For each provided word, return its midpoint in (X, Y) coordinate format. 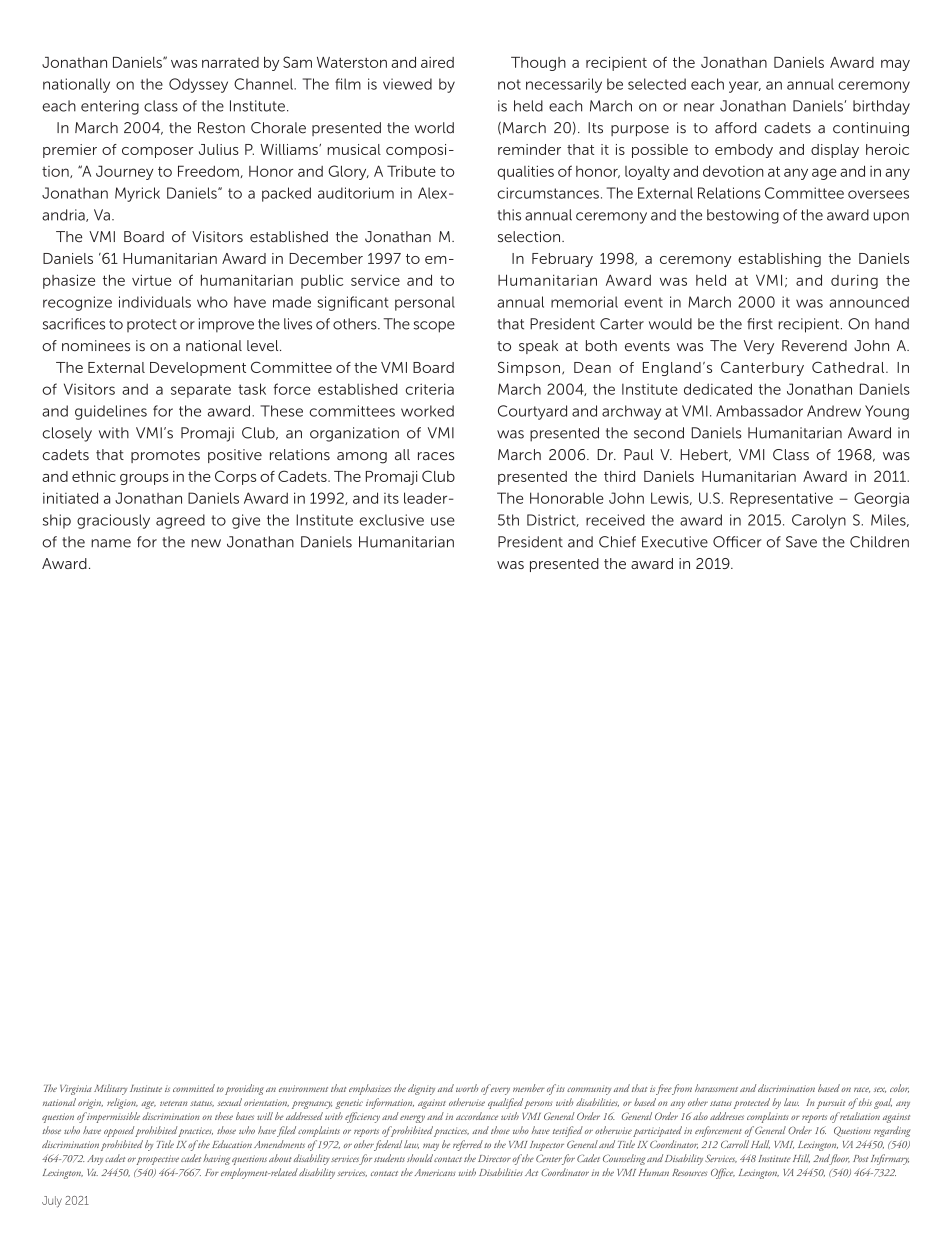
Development (198, 369)
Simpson (529, 368)
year (745, 87)
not (509, 84)
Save (801, 542)
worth (467, 1088)
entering (110, 107)
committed (194, 1088)
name (111, 543)
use (443, 521)
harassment (716, 1088)
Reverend (814, 346)
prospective (157, 1160)
